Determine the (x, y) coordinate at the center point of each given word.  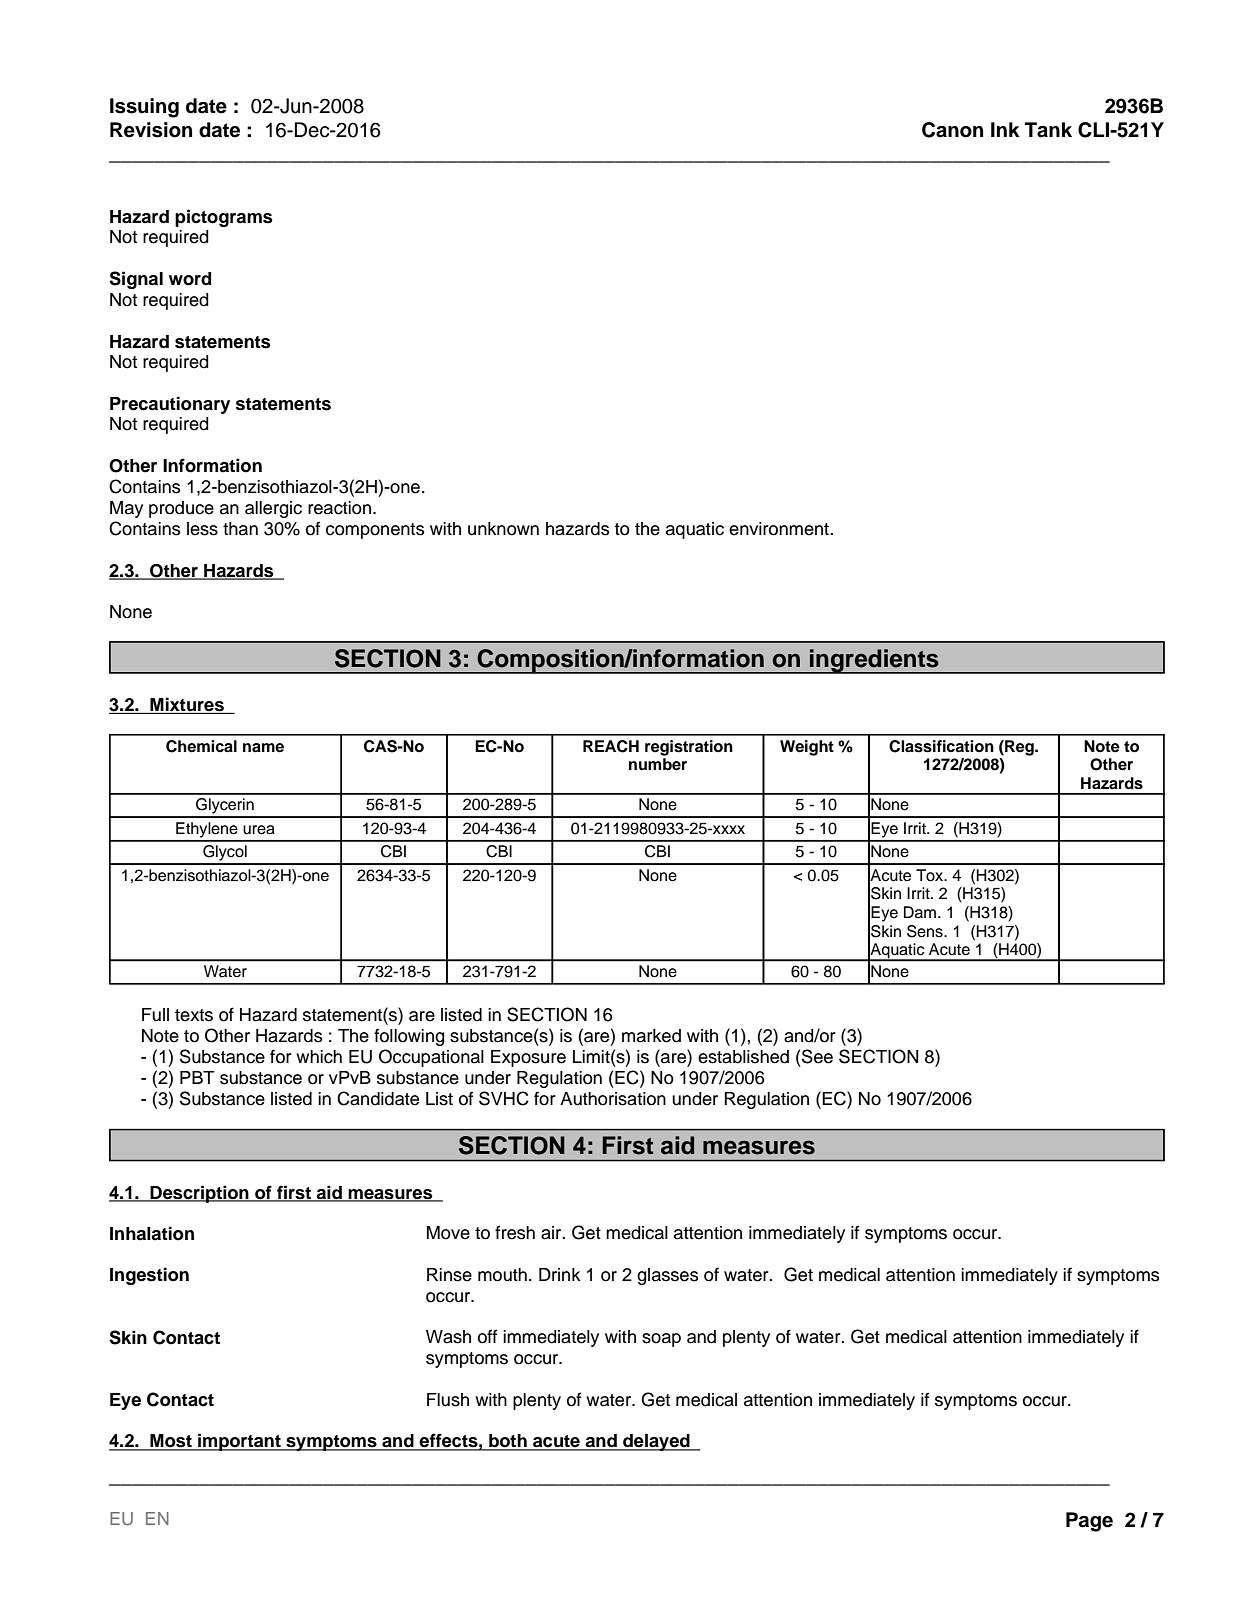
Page (1089, 1522)
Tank (1048, 130)
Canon (952, 130)
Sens (926, 931)
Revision (151, 130)
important (239, 1442)
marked (651, 1036)
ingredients (874, 661)
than (240, 529)
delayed (656, 1442)
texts (194, 1015)
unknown (503, 529)
